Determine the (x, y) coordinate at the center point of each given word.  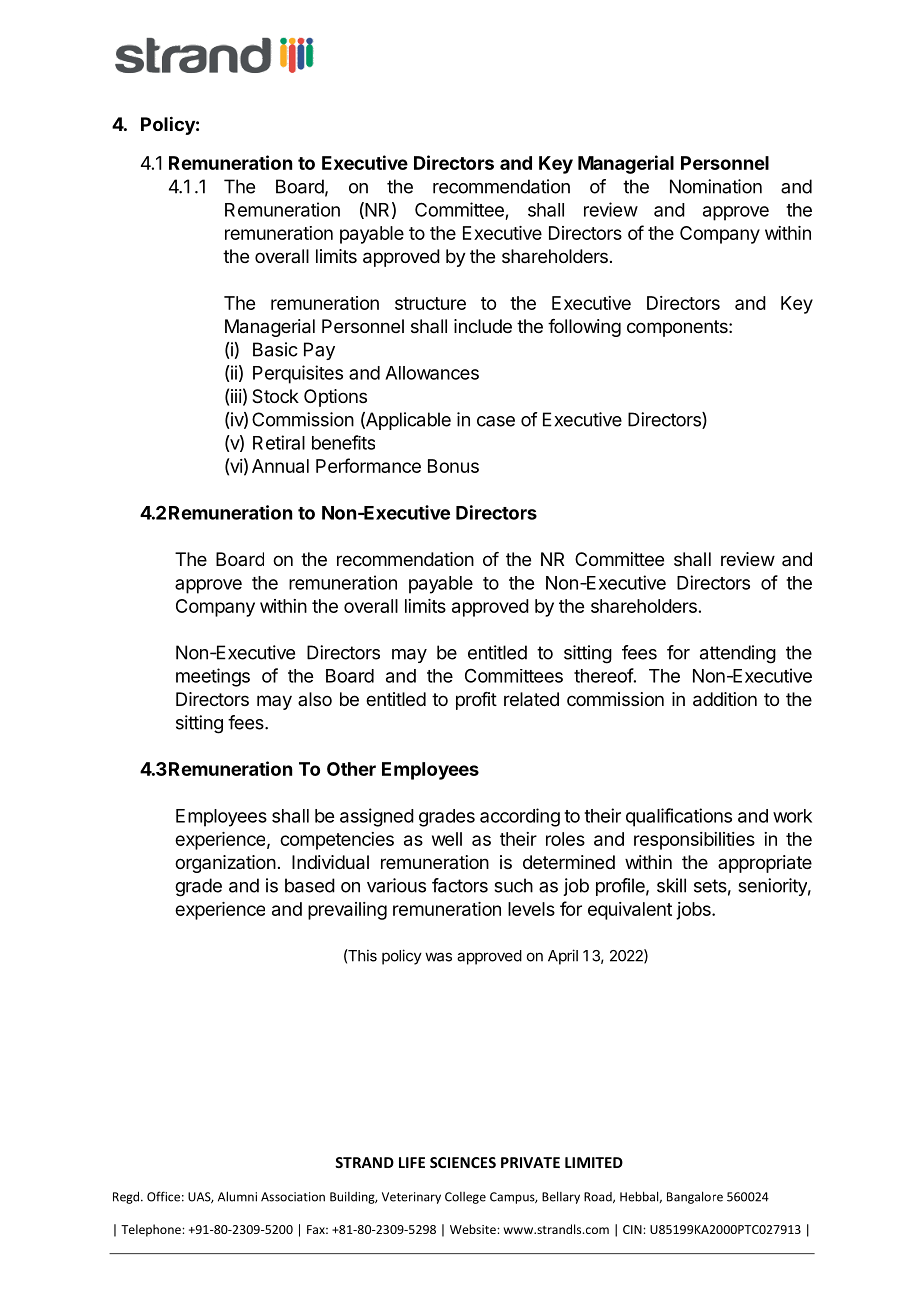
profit (476, 701)
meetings (213, 677)
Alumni (237, 1196)
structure (430, 303)
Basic (275, 349)
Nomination (716, 186)
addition (725, 699)
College (465, 1198)
